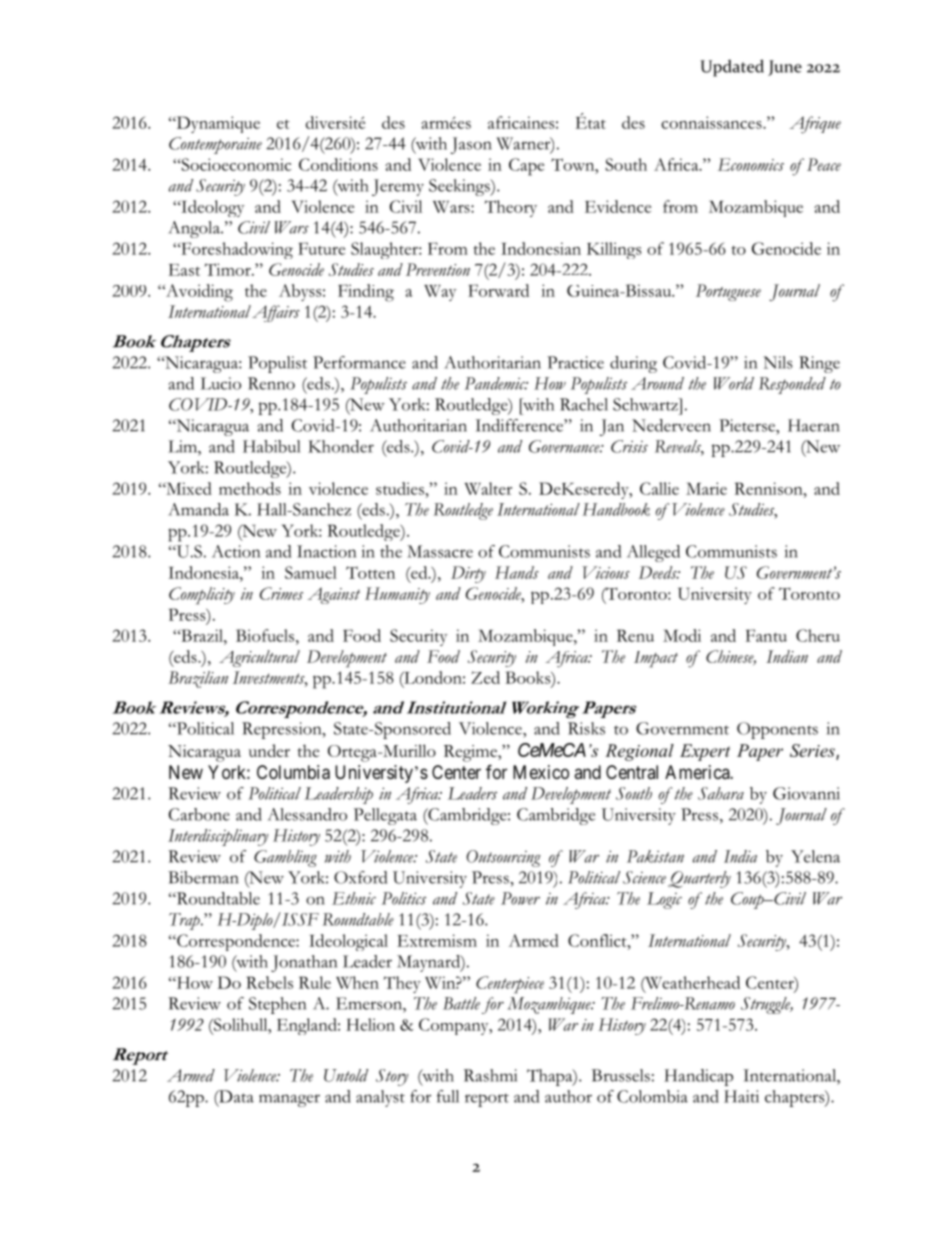 This image has width=952, height=1233. Describe the element at coordinates (741, 1096) in the image. I see `Haiti` at that location.
